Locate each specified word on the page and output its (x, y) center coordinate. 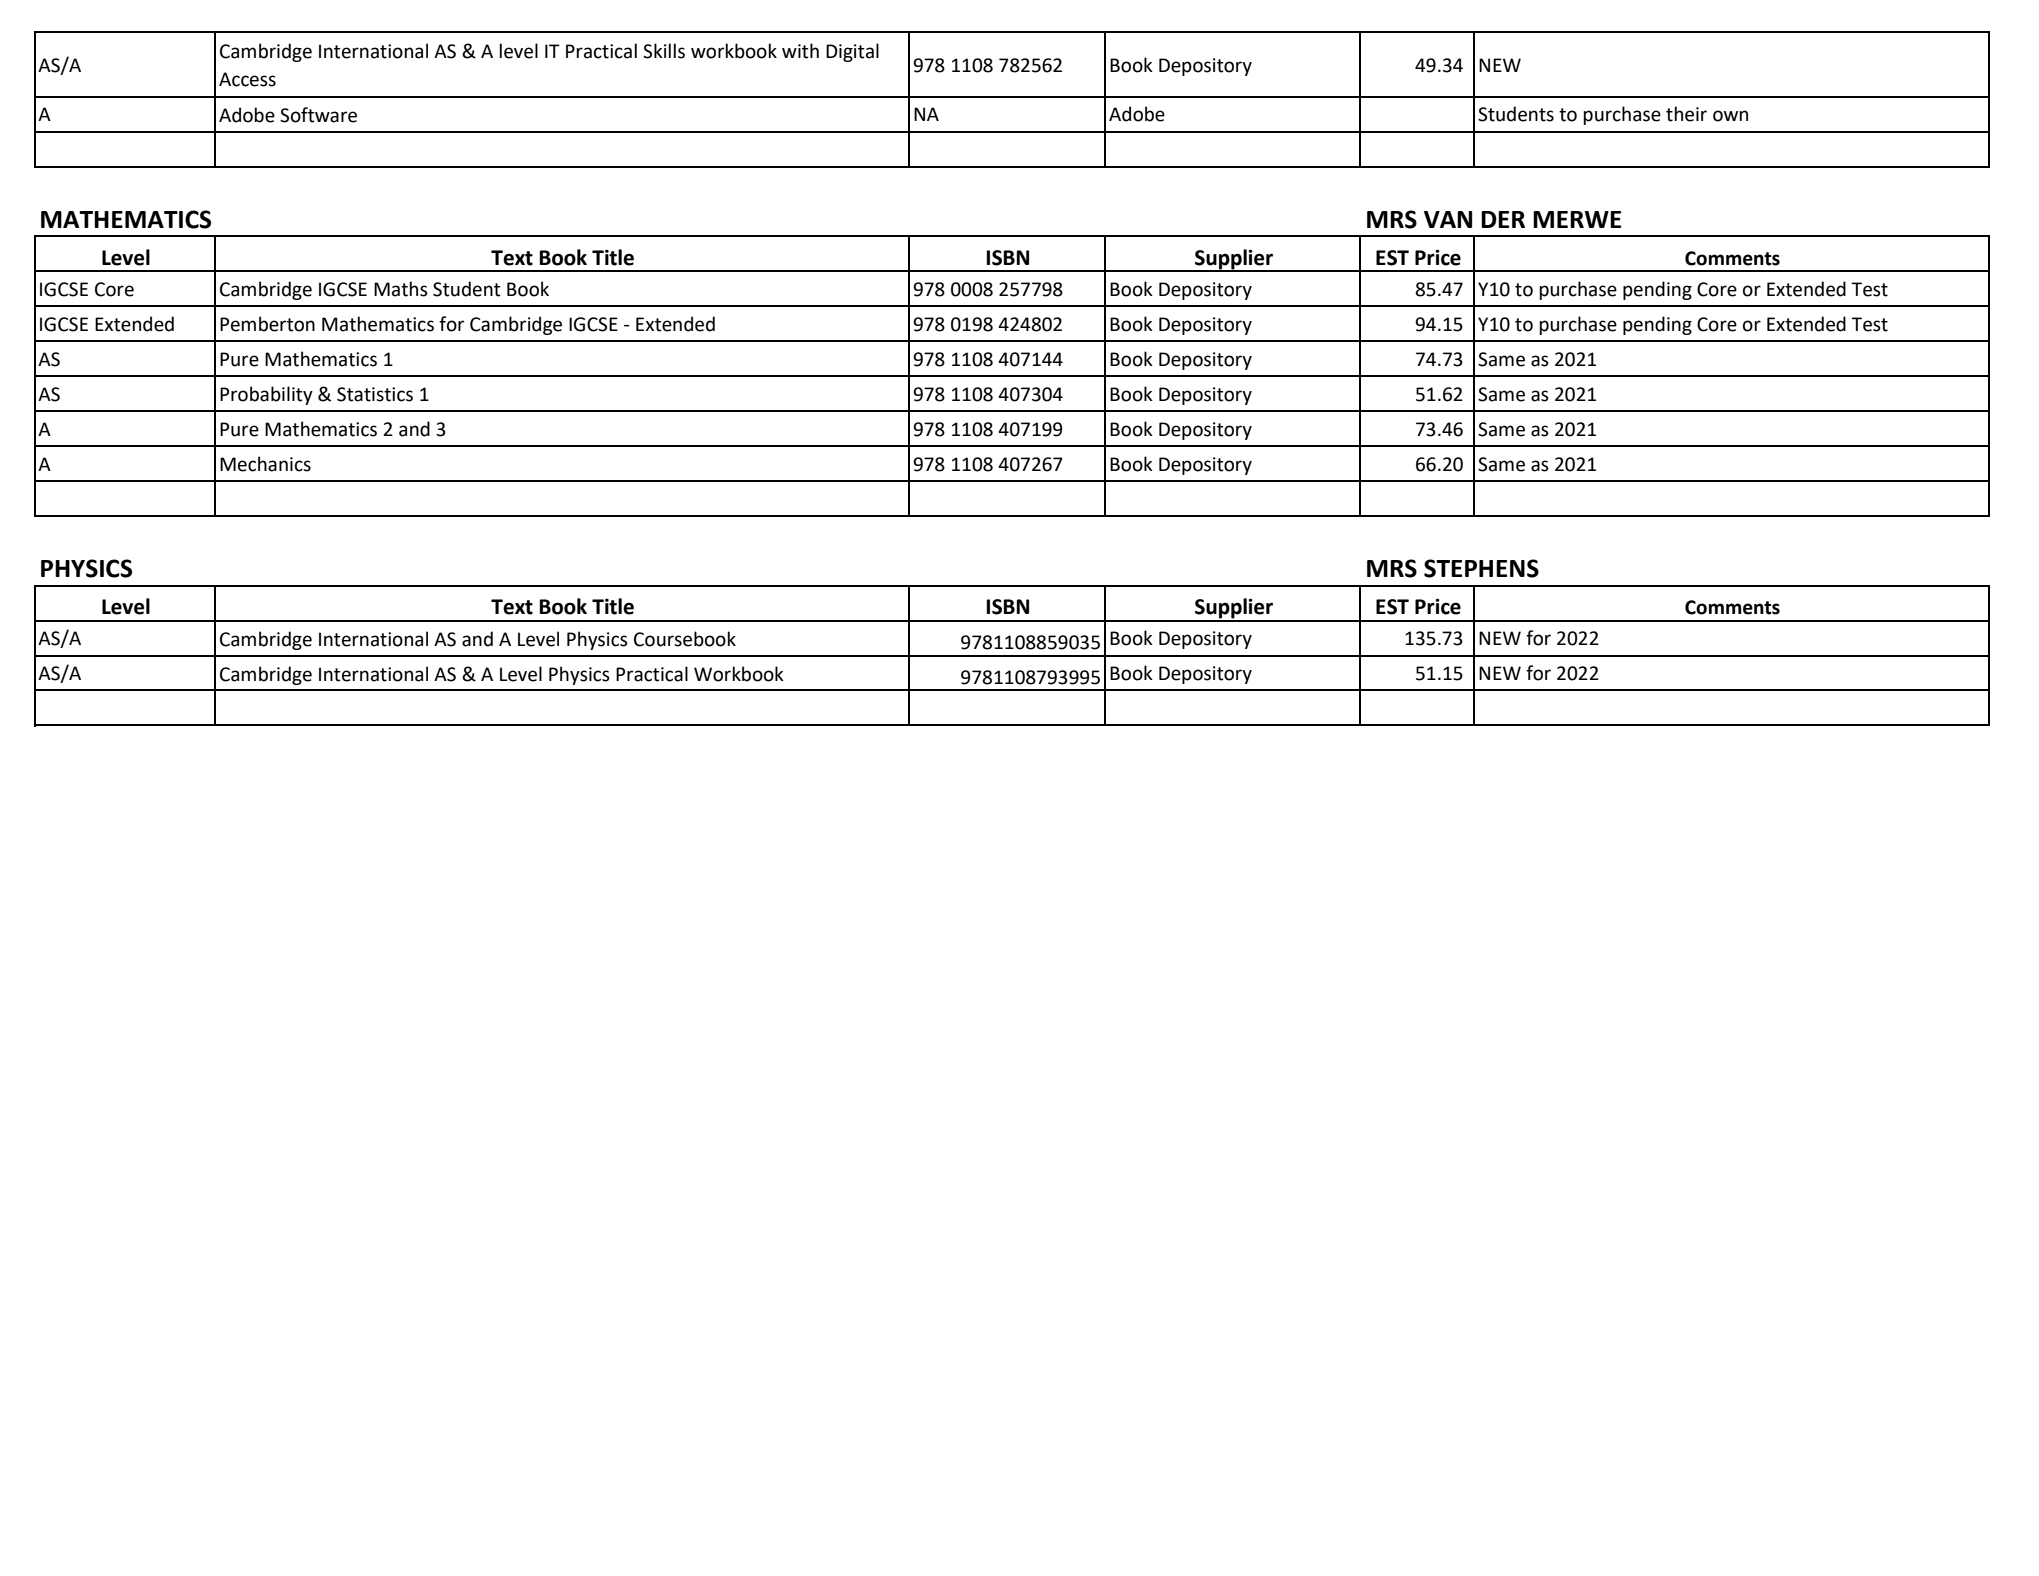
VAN (1448, 219)
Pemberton (267, 324)
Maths (401, 289)
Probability (266, 395)
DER (1503, 219)
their (1686, 114)
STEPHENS (1481, 568)
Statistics (375, 394)
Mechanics (265, 464)
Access (247, 79)
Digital (852, 52)
